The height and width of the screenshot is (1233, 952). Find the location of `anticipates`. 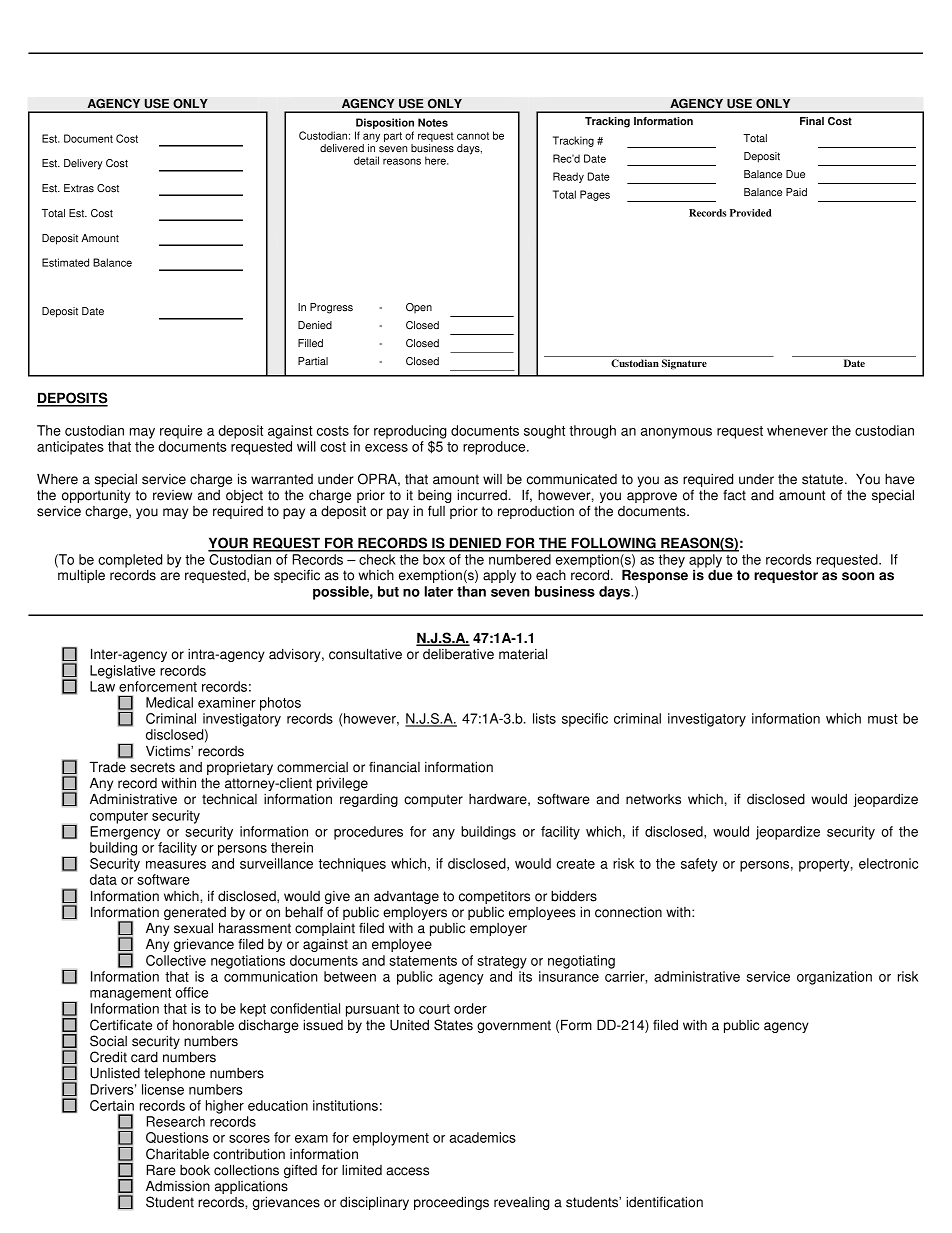

anticipates is located at coordinates (70, 448).
